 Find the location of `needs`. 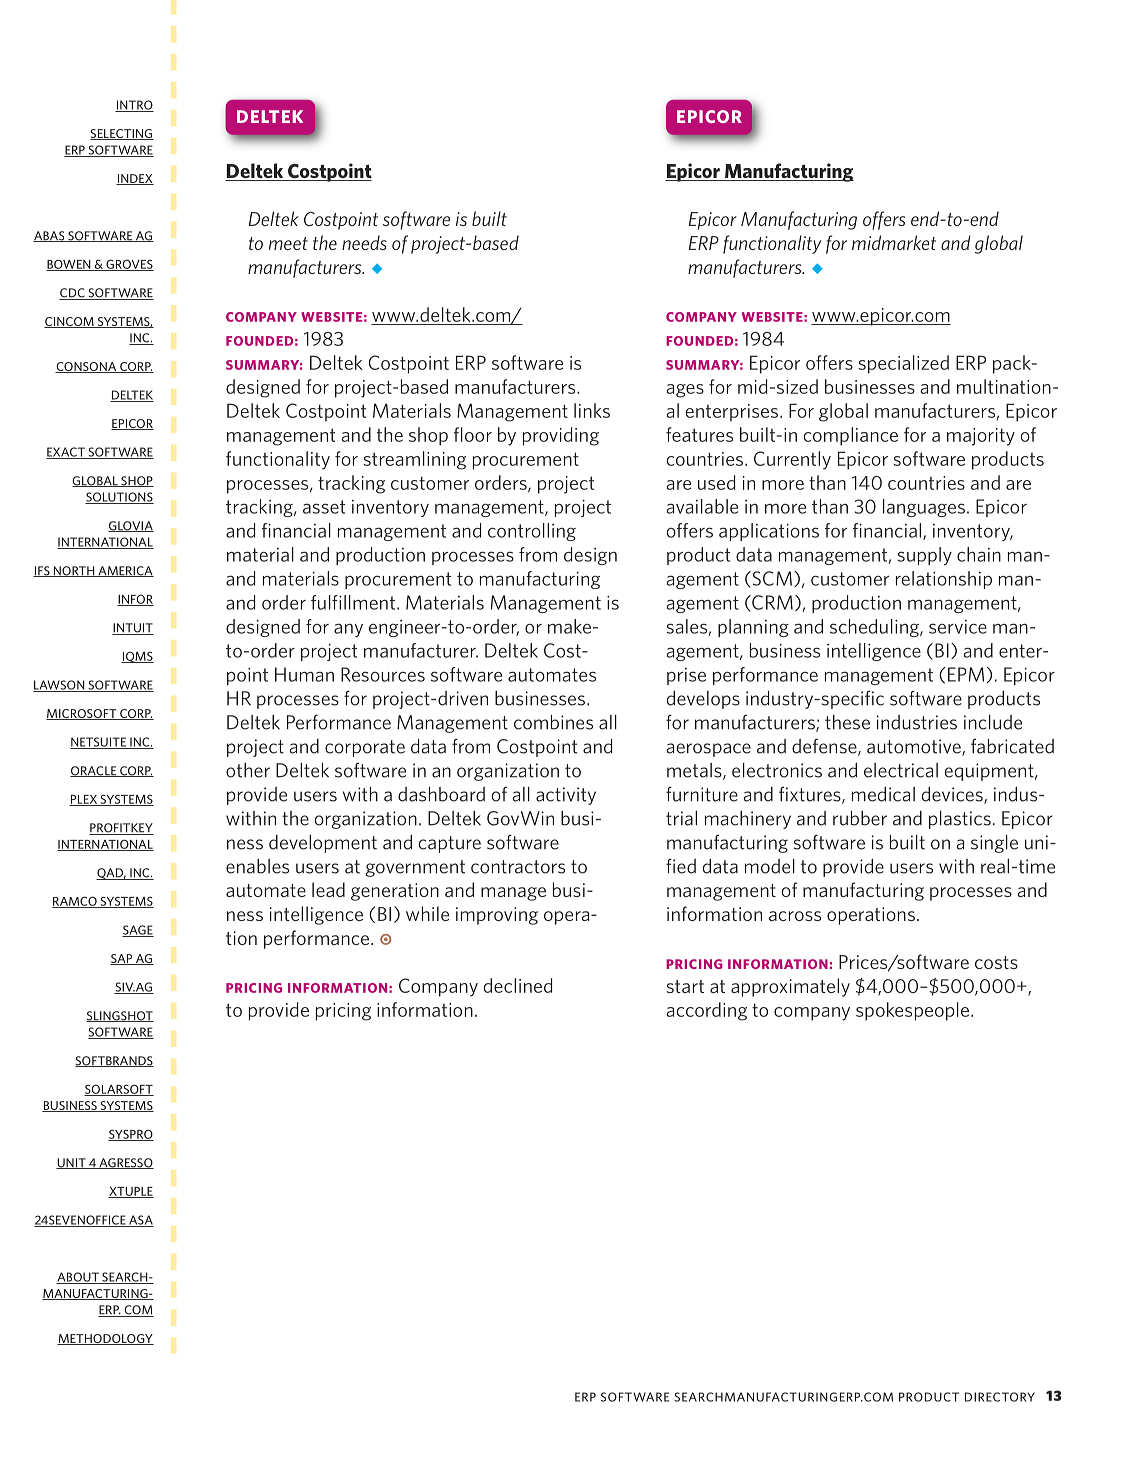

needs is located at coordinates (364, 242).
